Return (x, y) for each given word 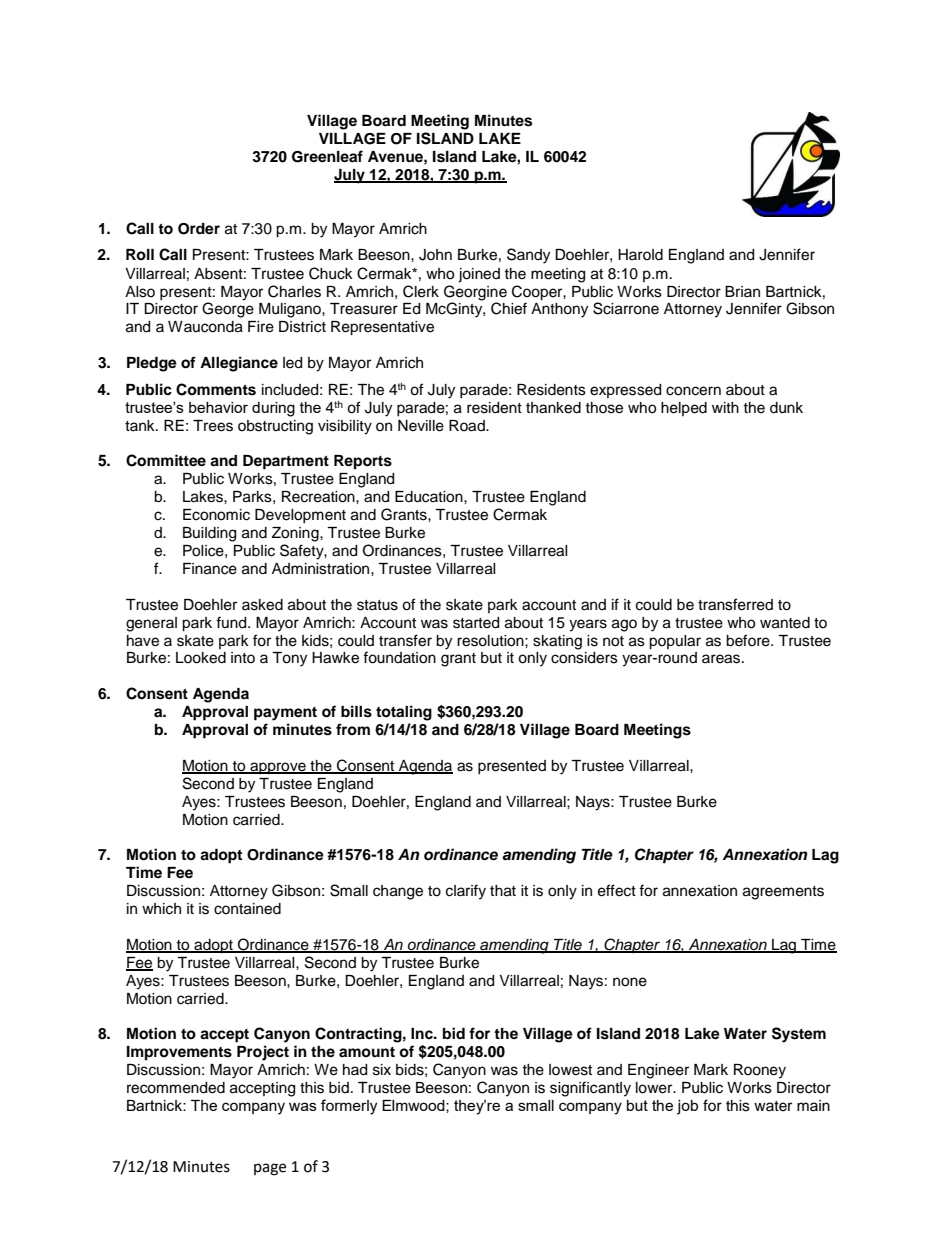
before (749, 640)
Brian (742, 291)
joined (479, 275)
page (270, 1169)
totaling (404, 713)
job (687, 1107)
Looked (201, 658)
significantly (590, 1089)
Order (199, 229)
